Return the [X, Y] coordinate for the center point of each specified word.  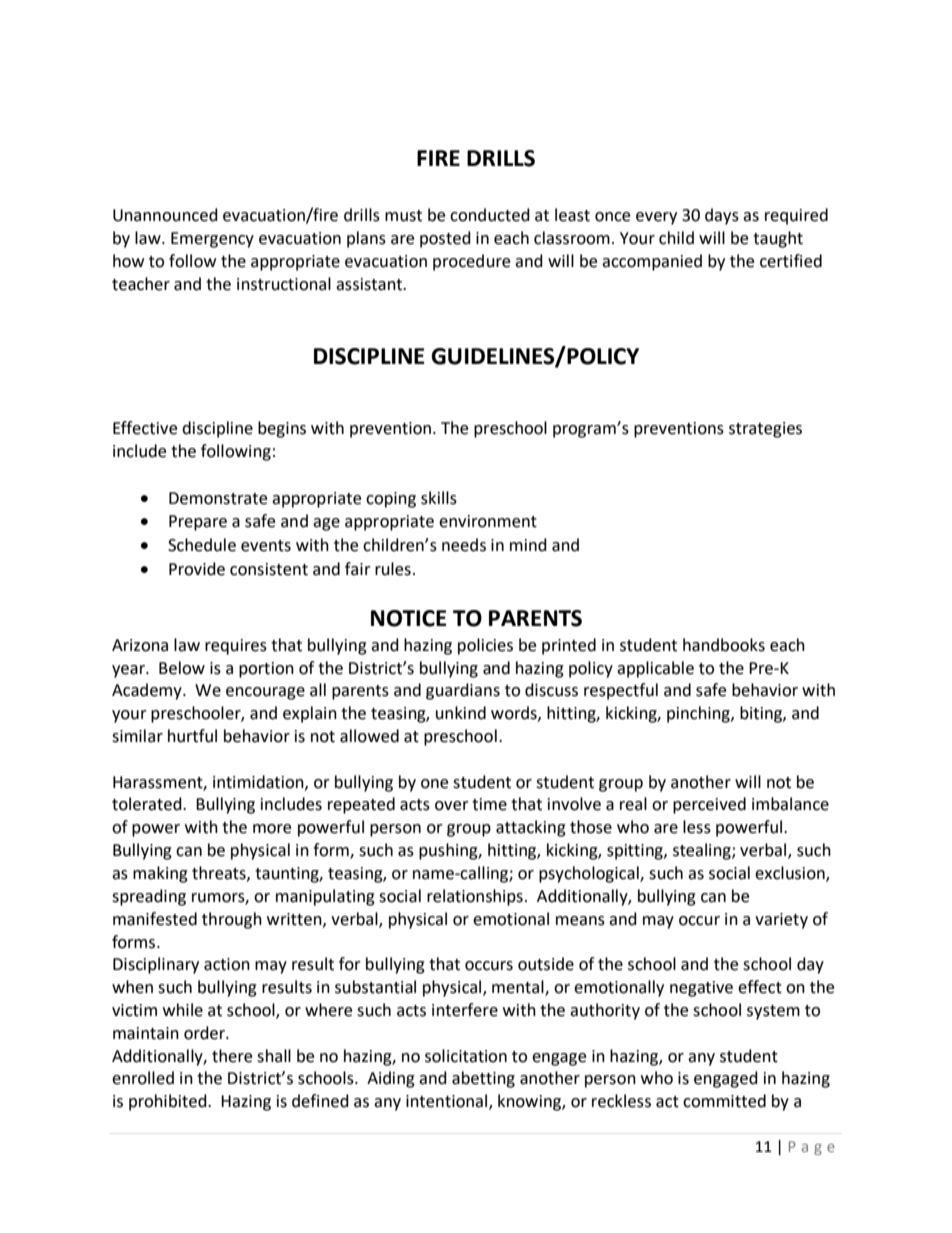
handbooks [724, 645]
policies [485, 646]
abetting [483, 1079]
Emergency [212, 240]
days [722, 216]
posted [445, 239]
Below [182, 668]
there [232, 1056]
